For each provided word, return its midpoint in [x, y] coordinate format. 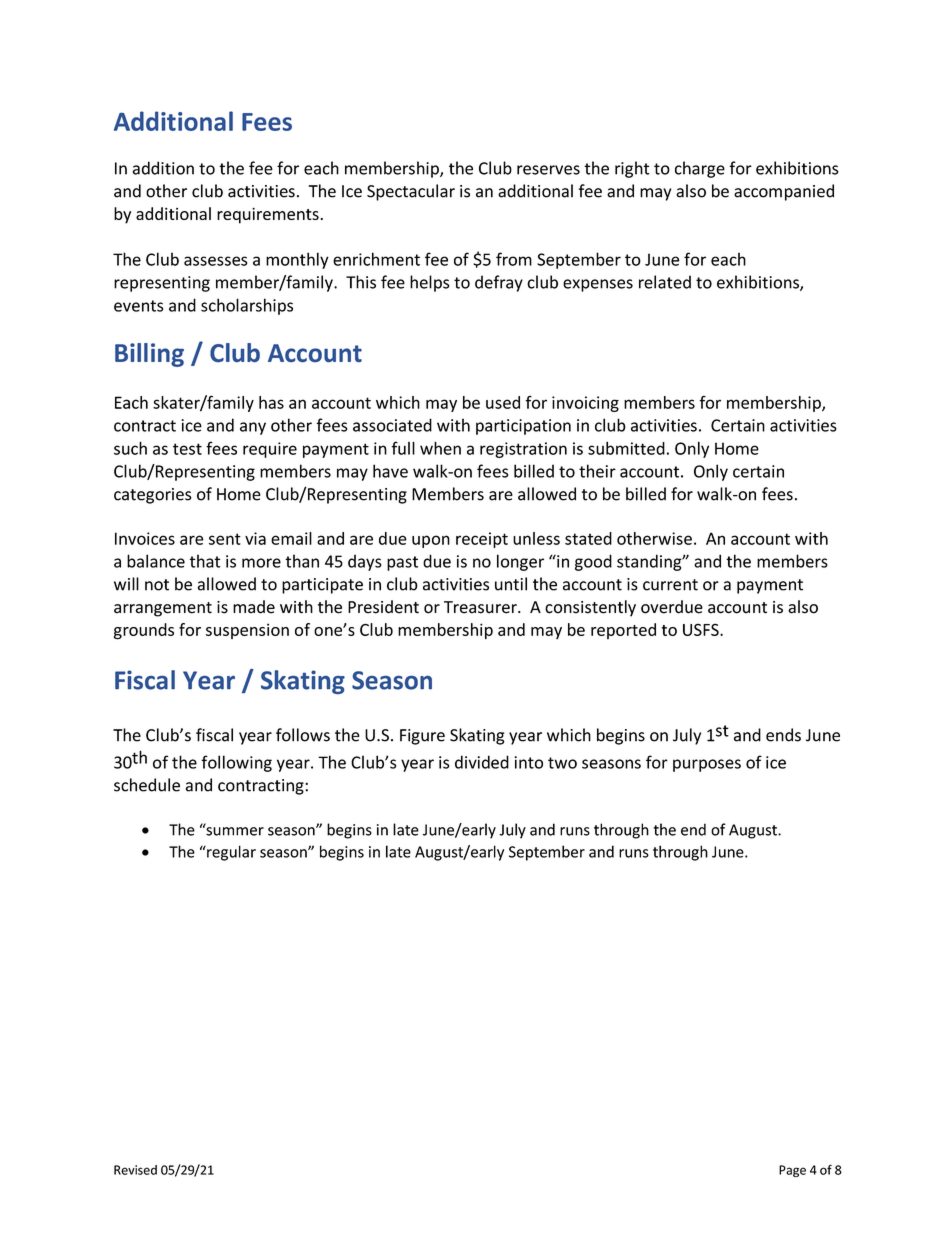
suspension [247, 631]
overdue [672, 607]
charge [700, 169]
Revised [135, 1170]
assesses [215, 261]
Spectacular [411, 192]
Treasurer [481, 607]
